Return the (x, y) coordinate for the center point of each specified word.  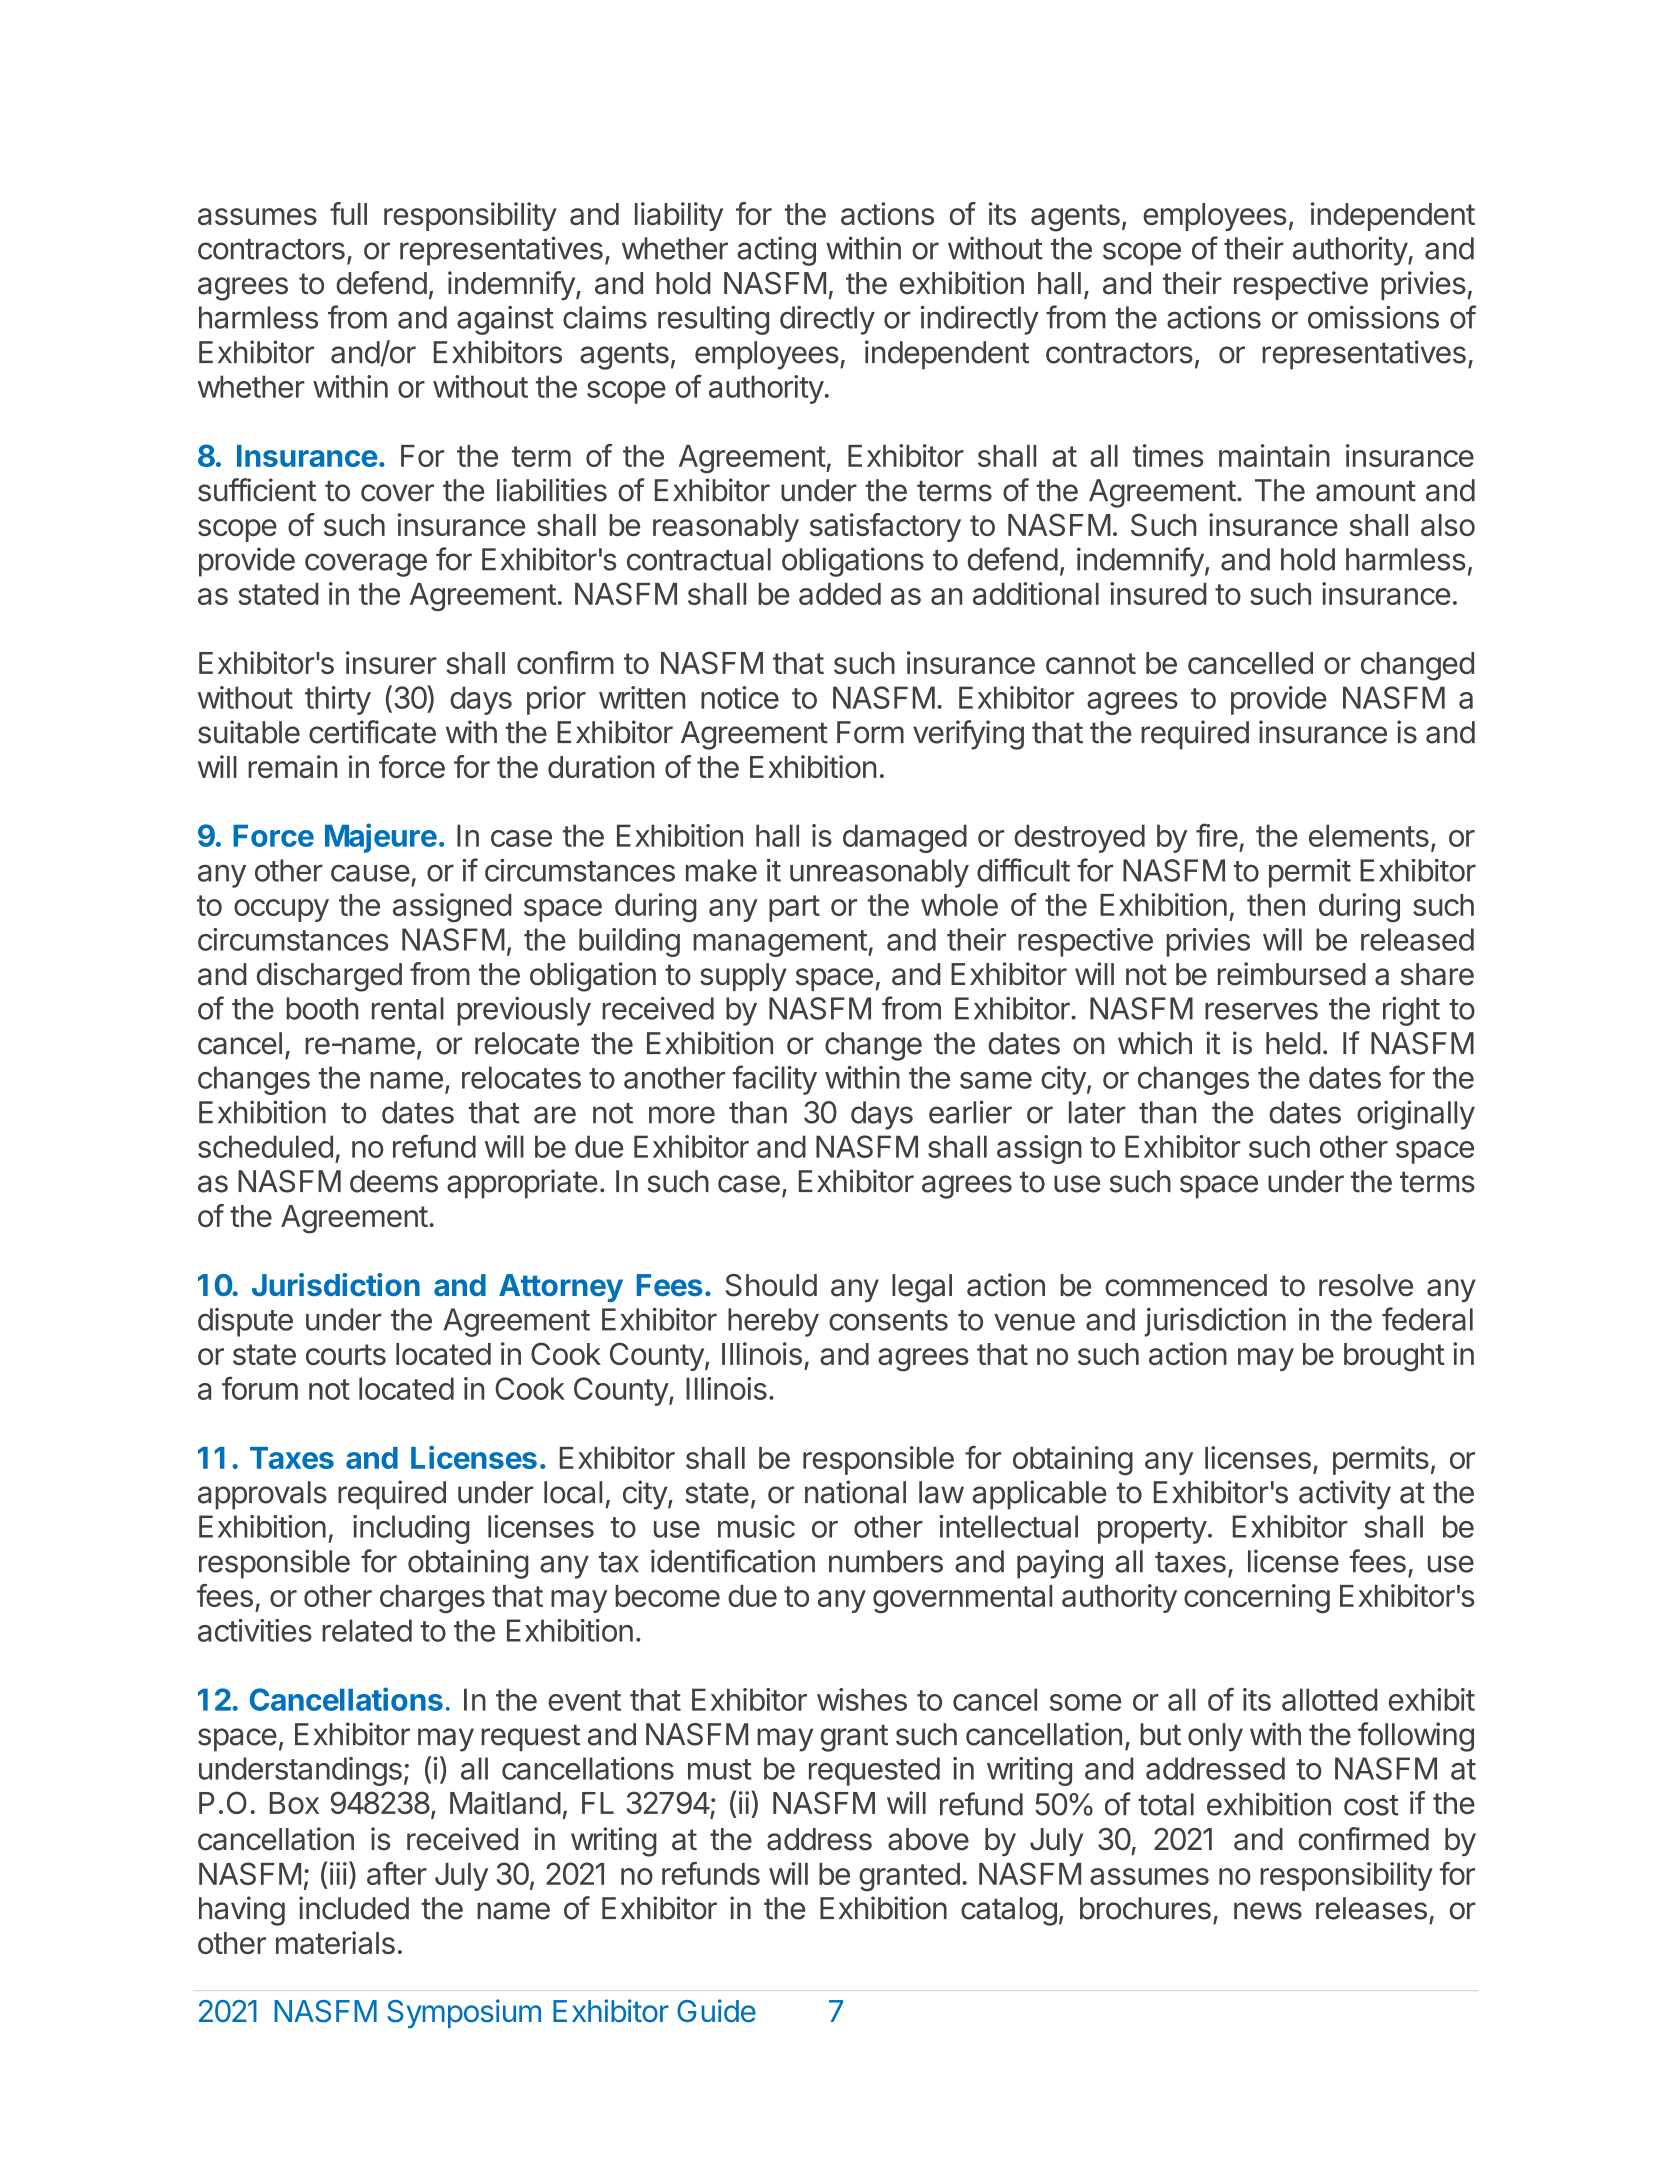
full (348, 213)
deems (394, 1181)
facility (775, 1080)
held (1293, 1043)
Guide (716, 2011)
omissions (1373, 317)
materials (335, 1942)
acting (776, 251)
